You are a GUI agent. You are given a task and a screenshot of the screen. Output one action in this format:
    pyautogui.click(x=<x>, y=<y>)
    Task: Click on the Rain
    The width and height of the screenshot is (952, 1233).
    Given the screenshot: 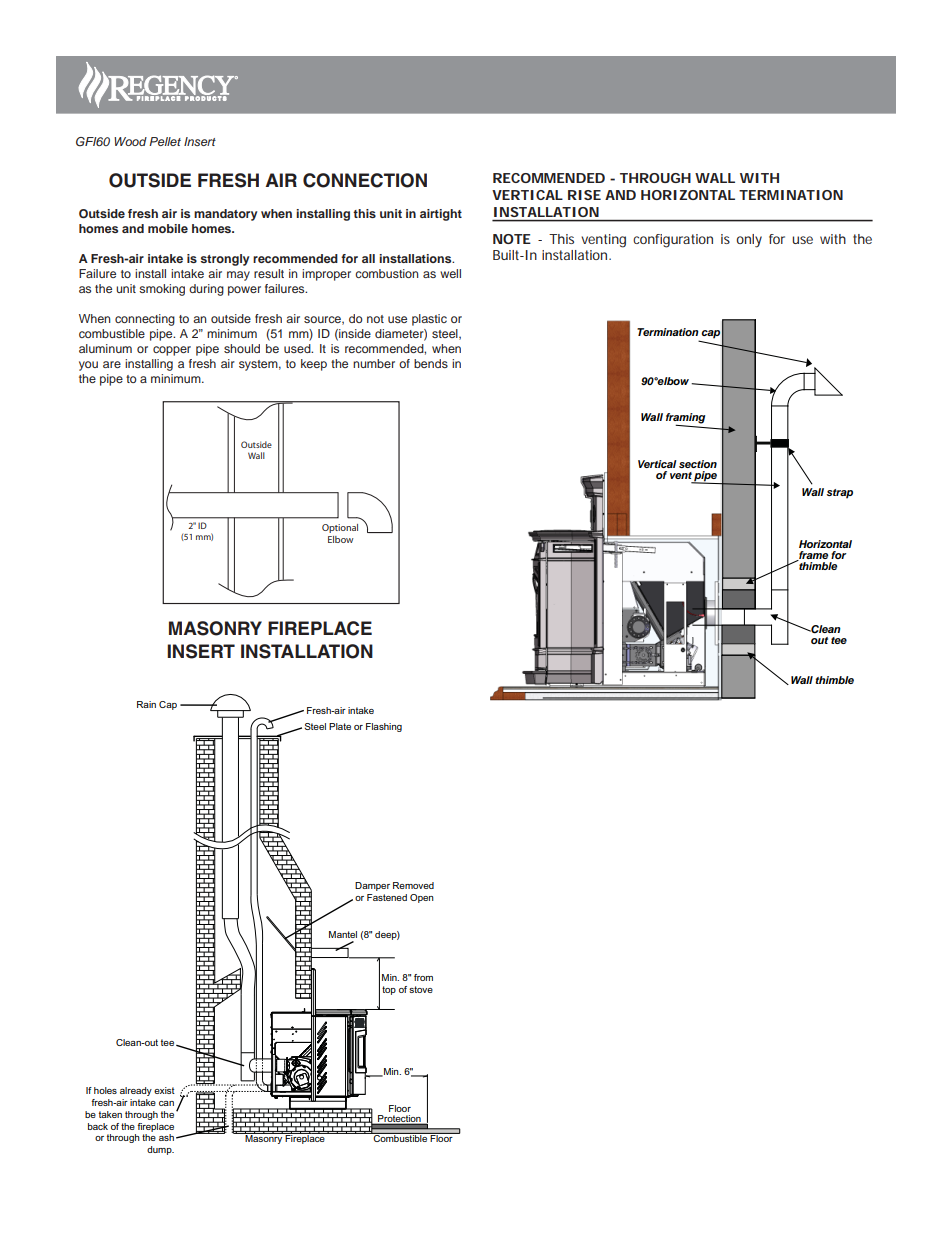 What is the action you would take?
    pyautogui.click(x=146, y=704)
